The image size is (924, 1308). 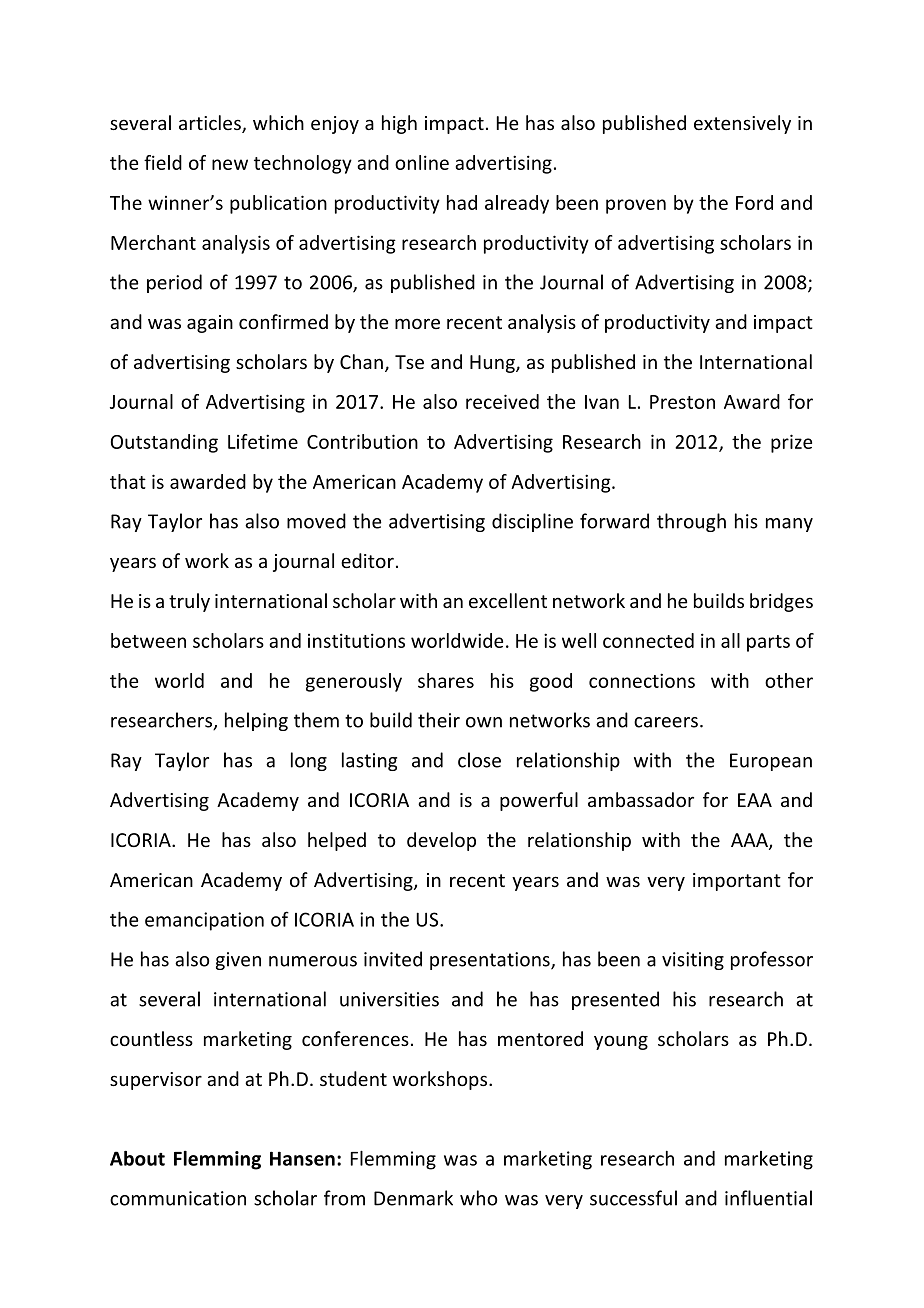 I want to click on Hung, so click(x=493, y=364).
